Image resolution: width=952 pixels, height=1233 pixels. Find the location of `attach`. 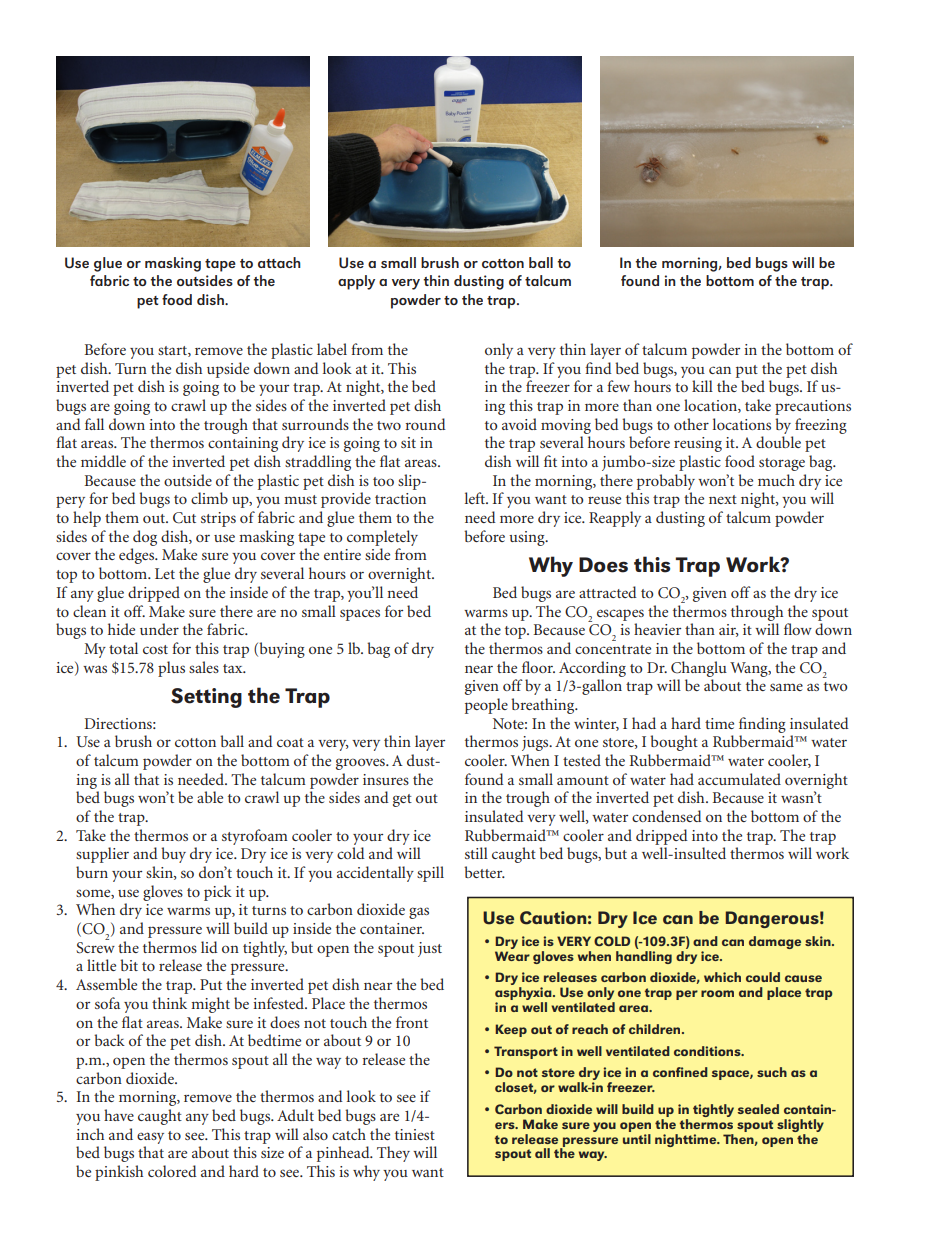

attach is located at coordinates (279, 262).
